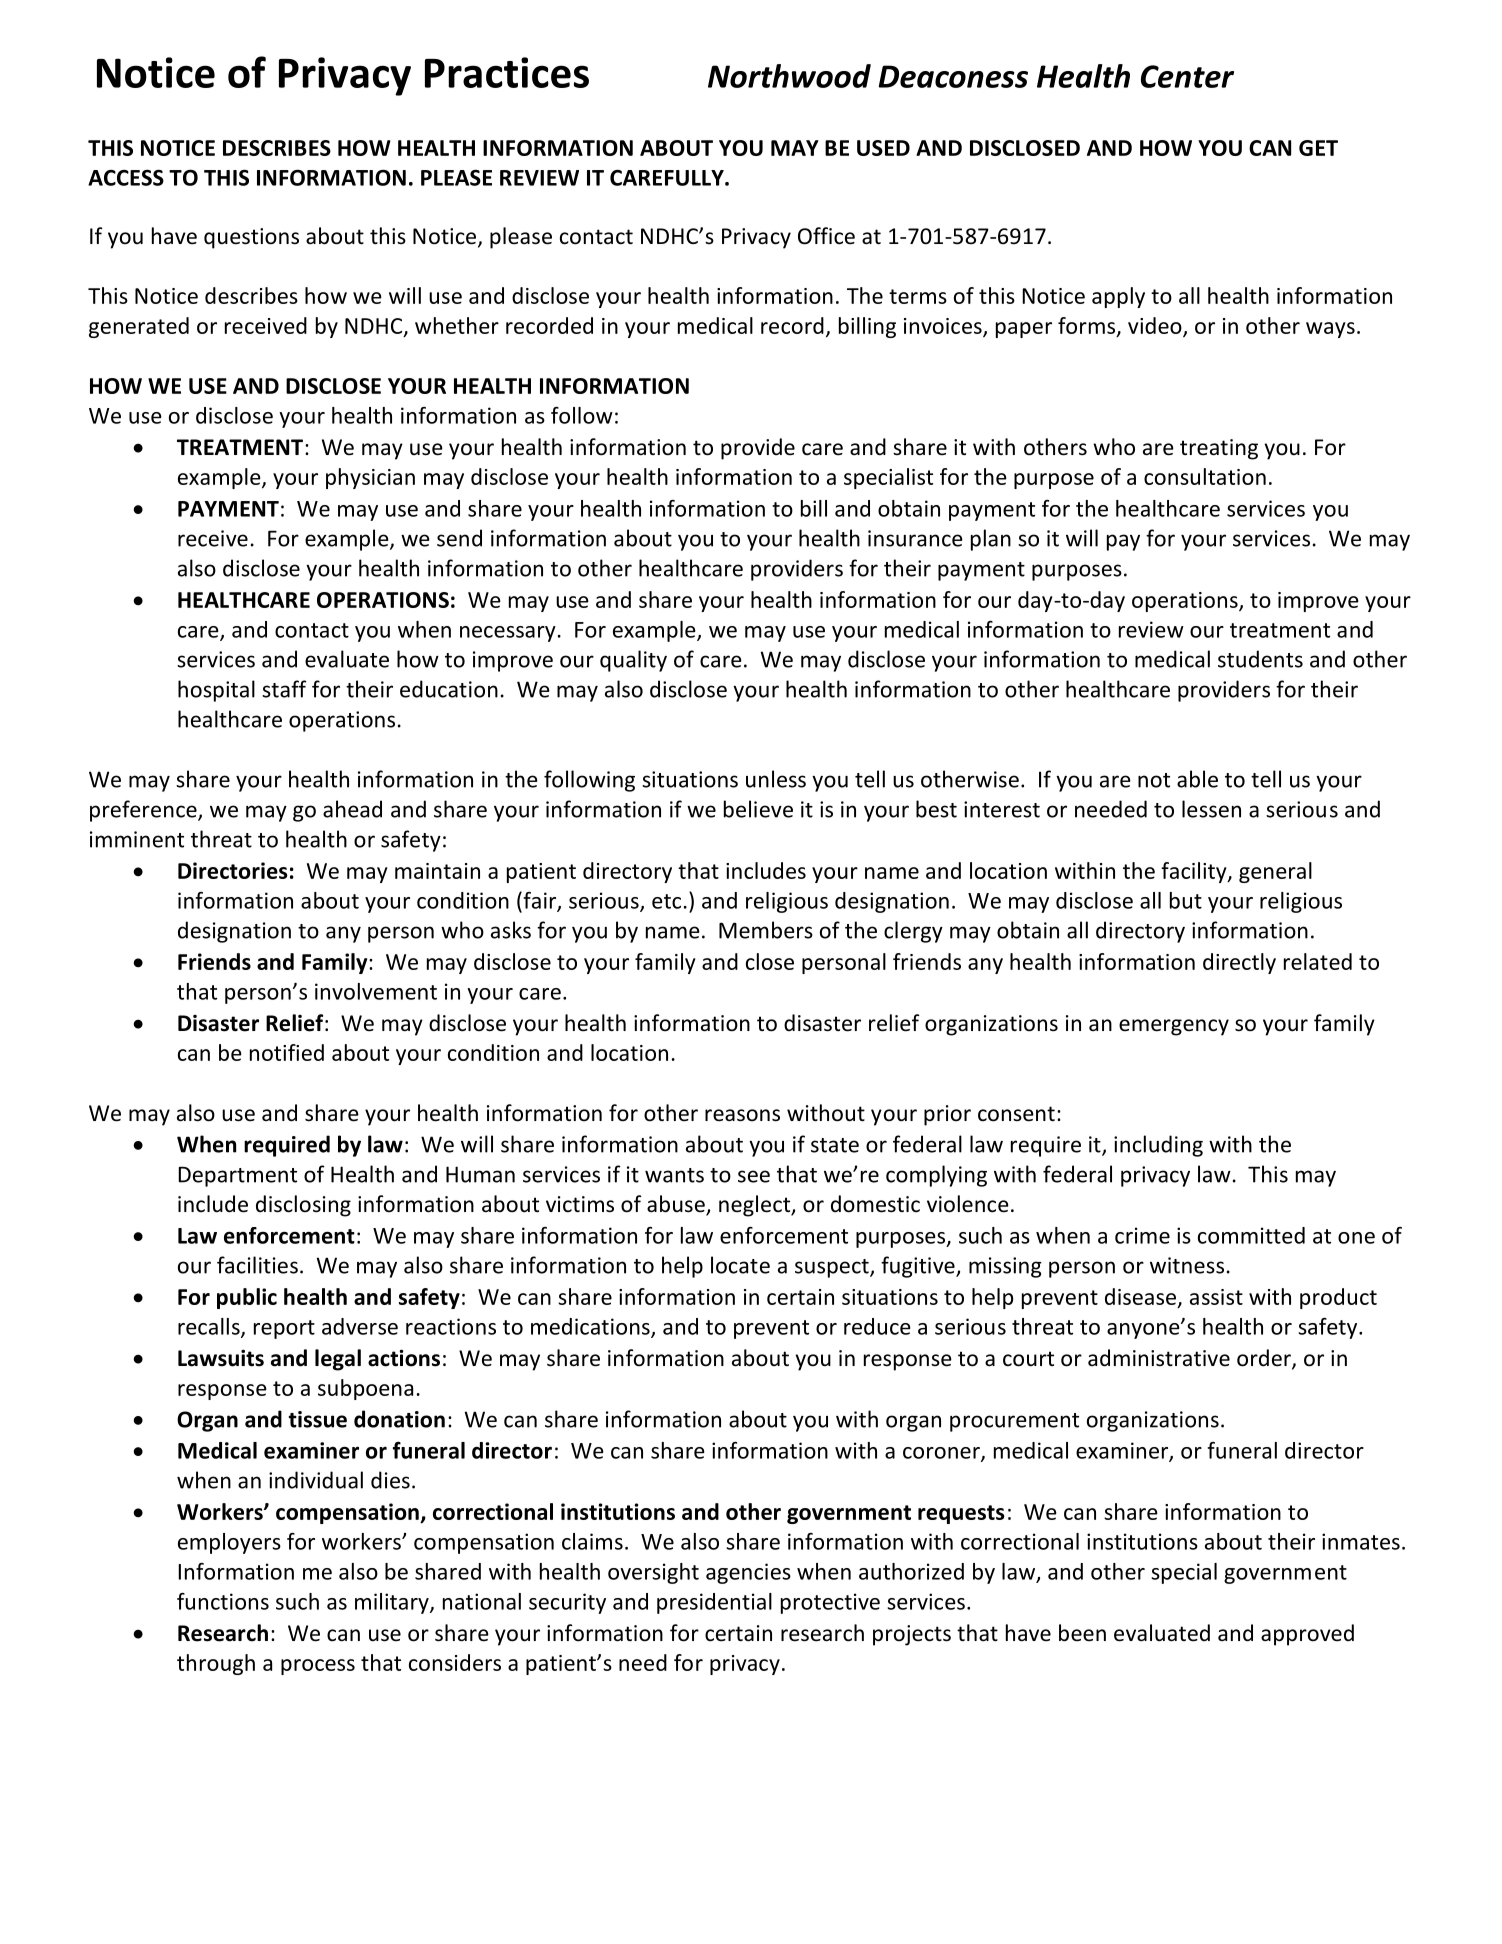  What do you see at coordinates (257, 1265) in the screenshot?
I see `facilities` at bounding box center [257, 1265].
